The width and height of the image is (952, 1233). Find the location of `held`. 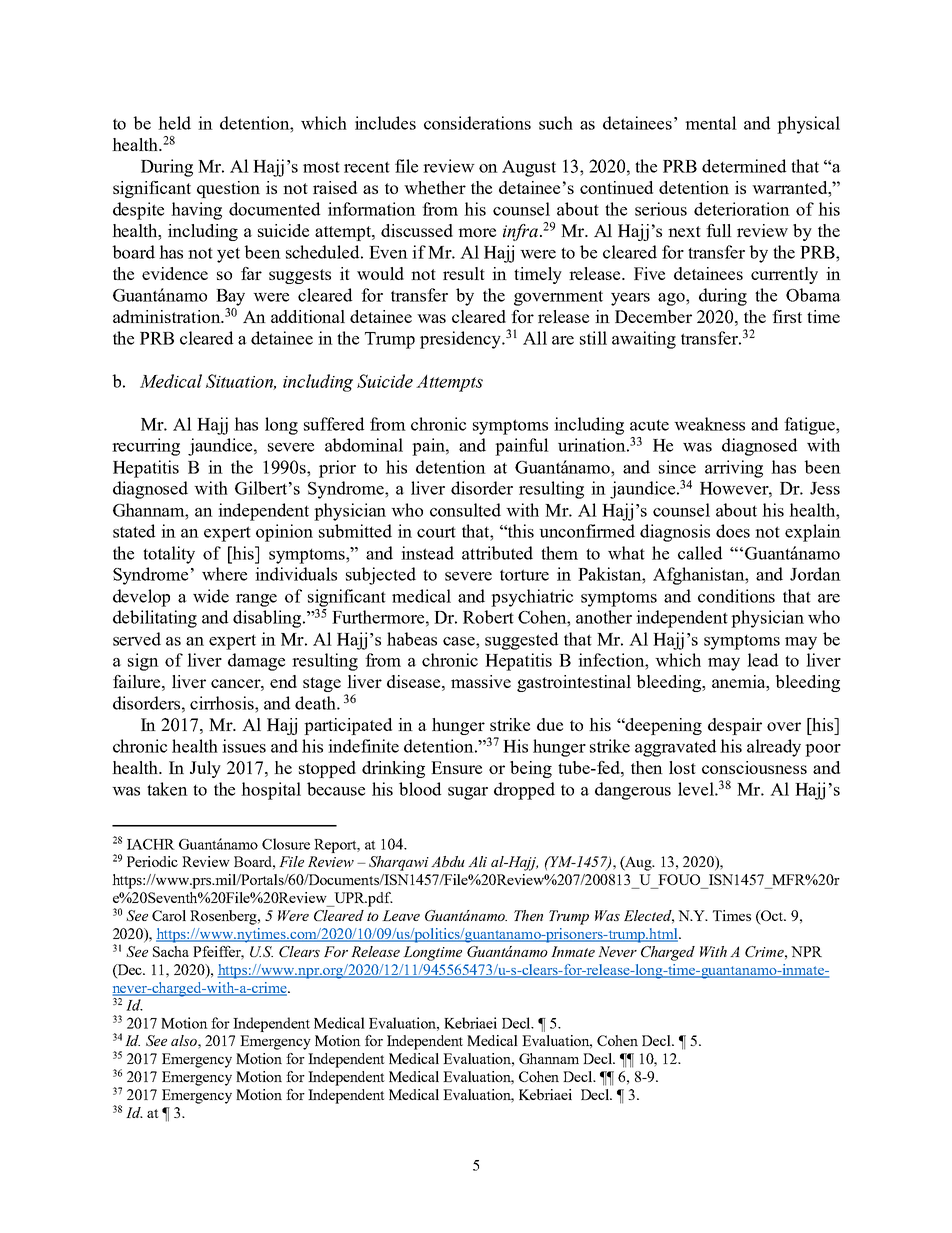

held is located at coordinates (174, 123).
